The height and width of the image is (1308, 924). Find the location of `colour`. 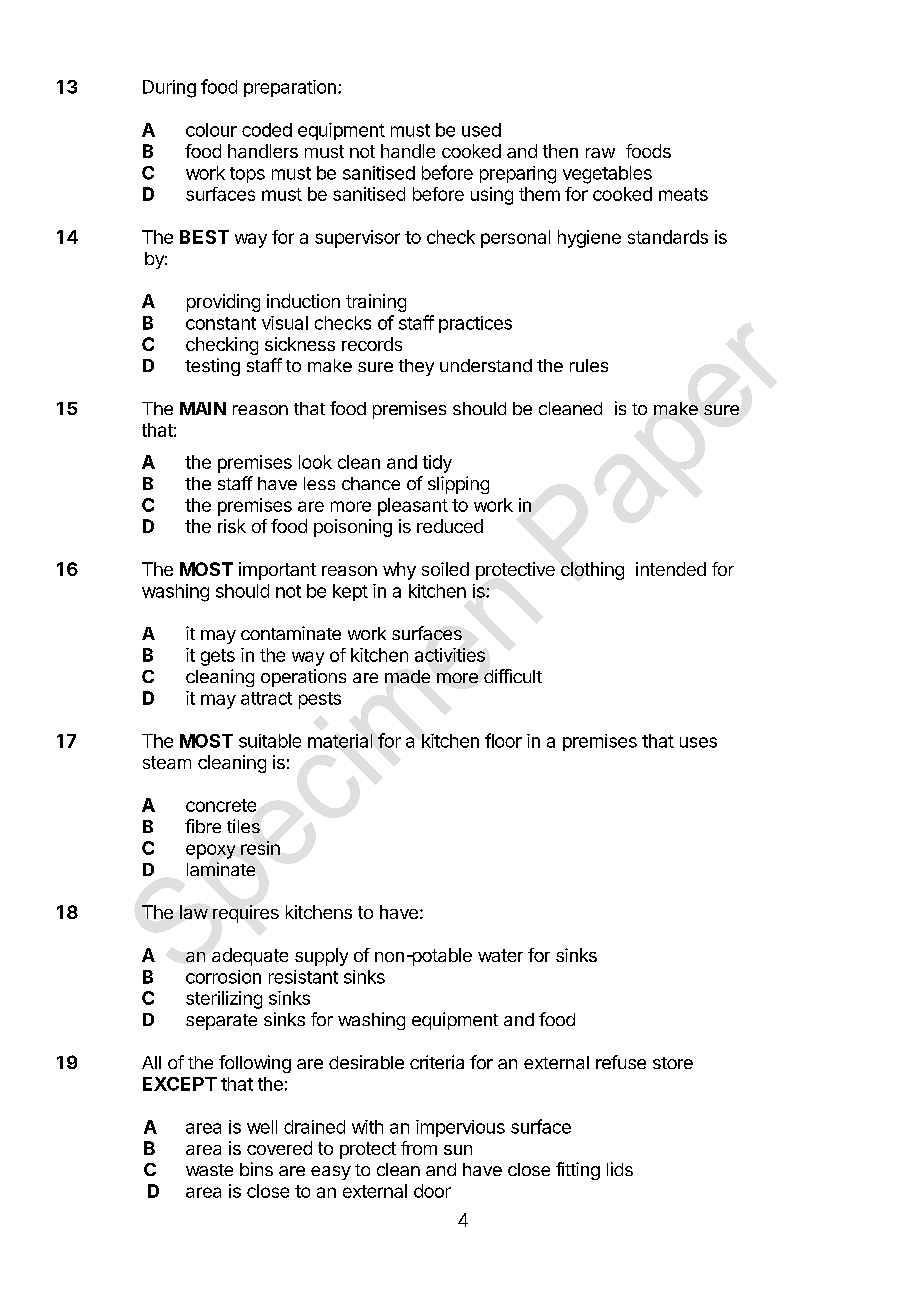

colour is located at coordinates (211, 130).
